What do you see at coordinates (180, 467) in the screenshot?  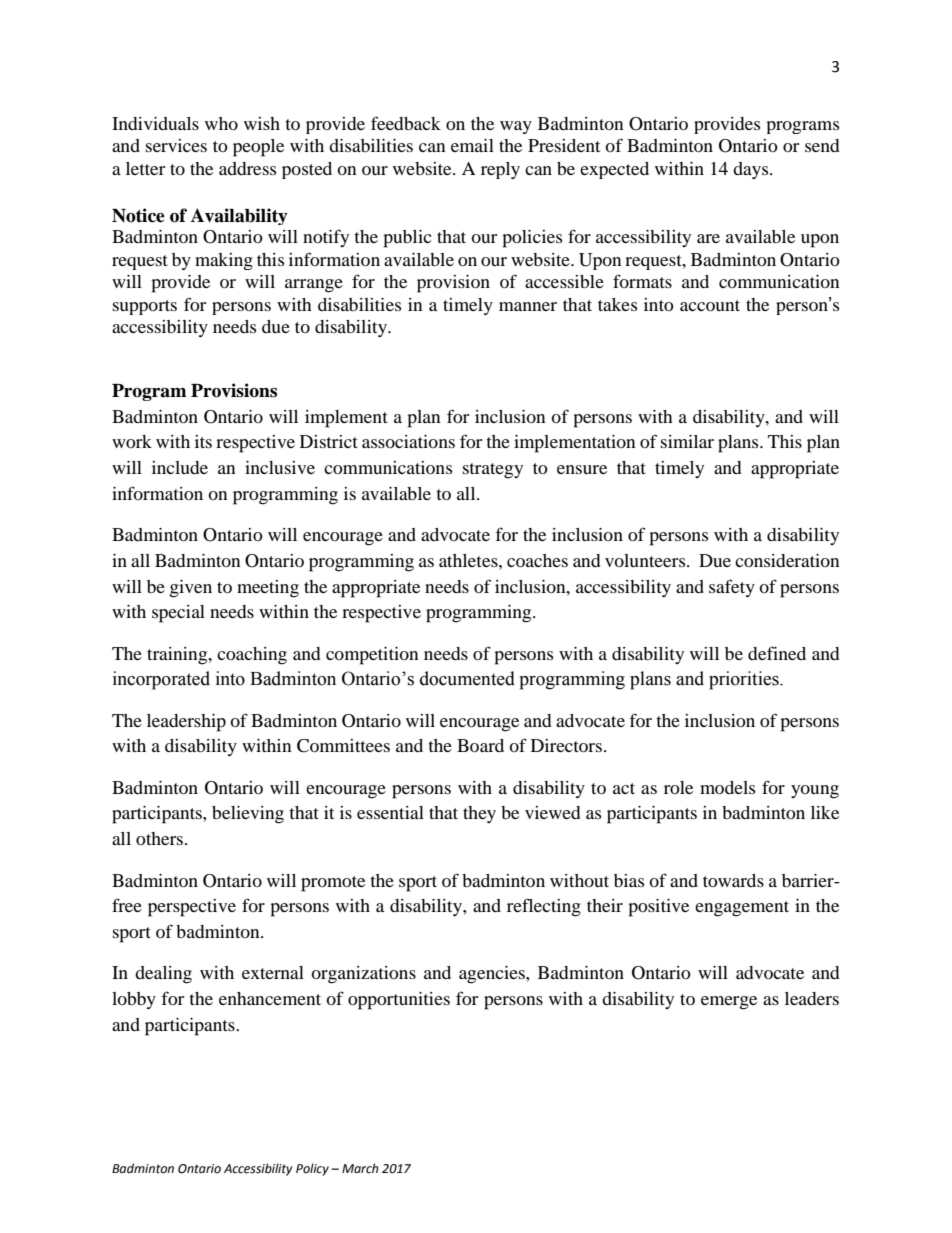 I see `include` at bounding box center [180, 467].
